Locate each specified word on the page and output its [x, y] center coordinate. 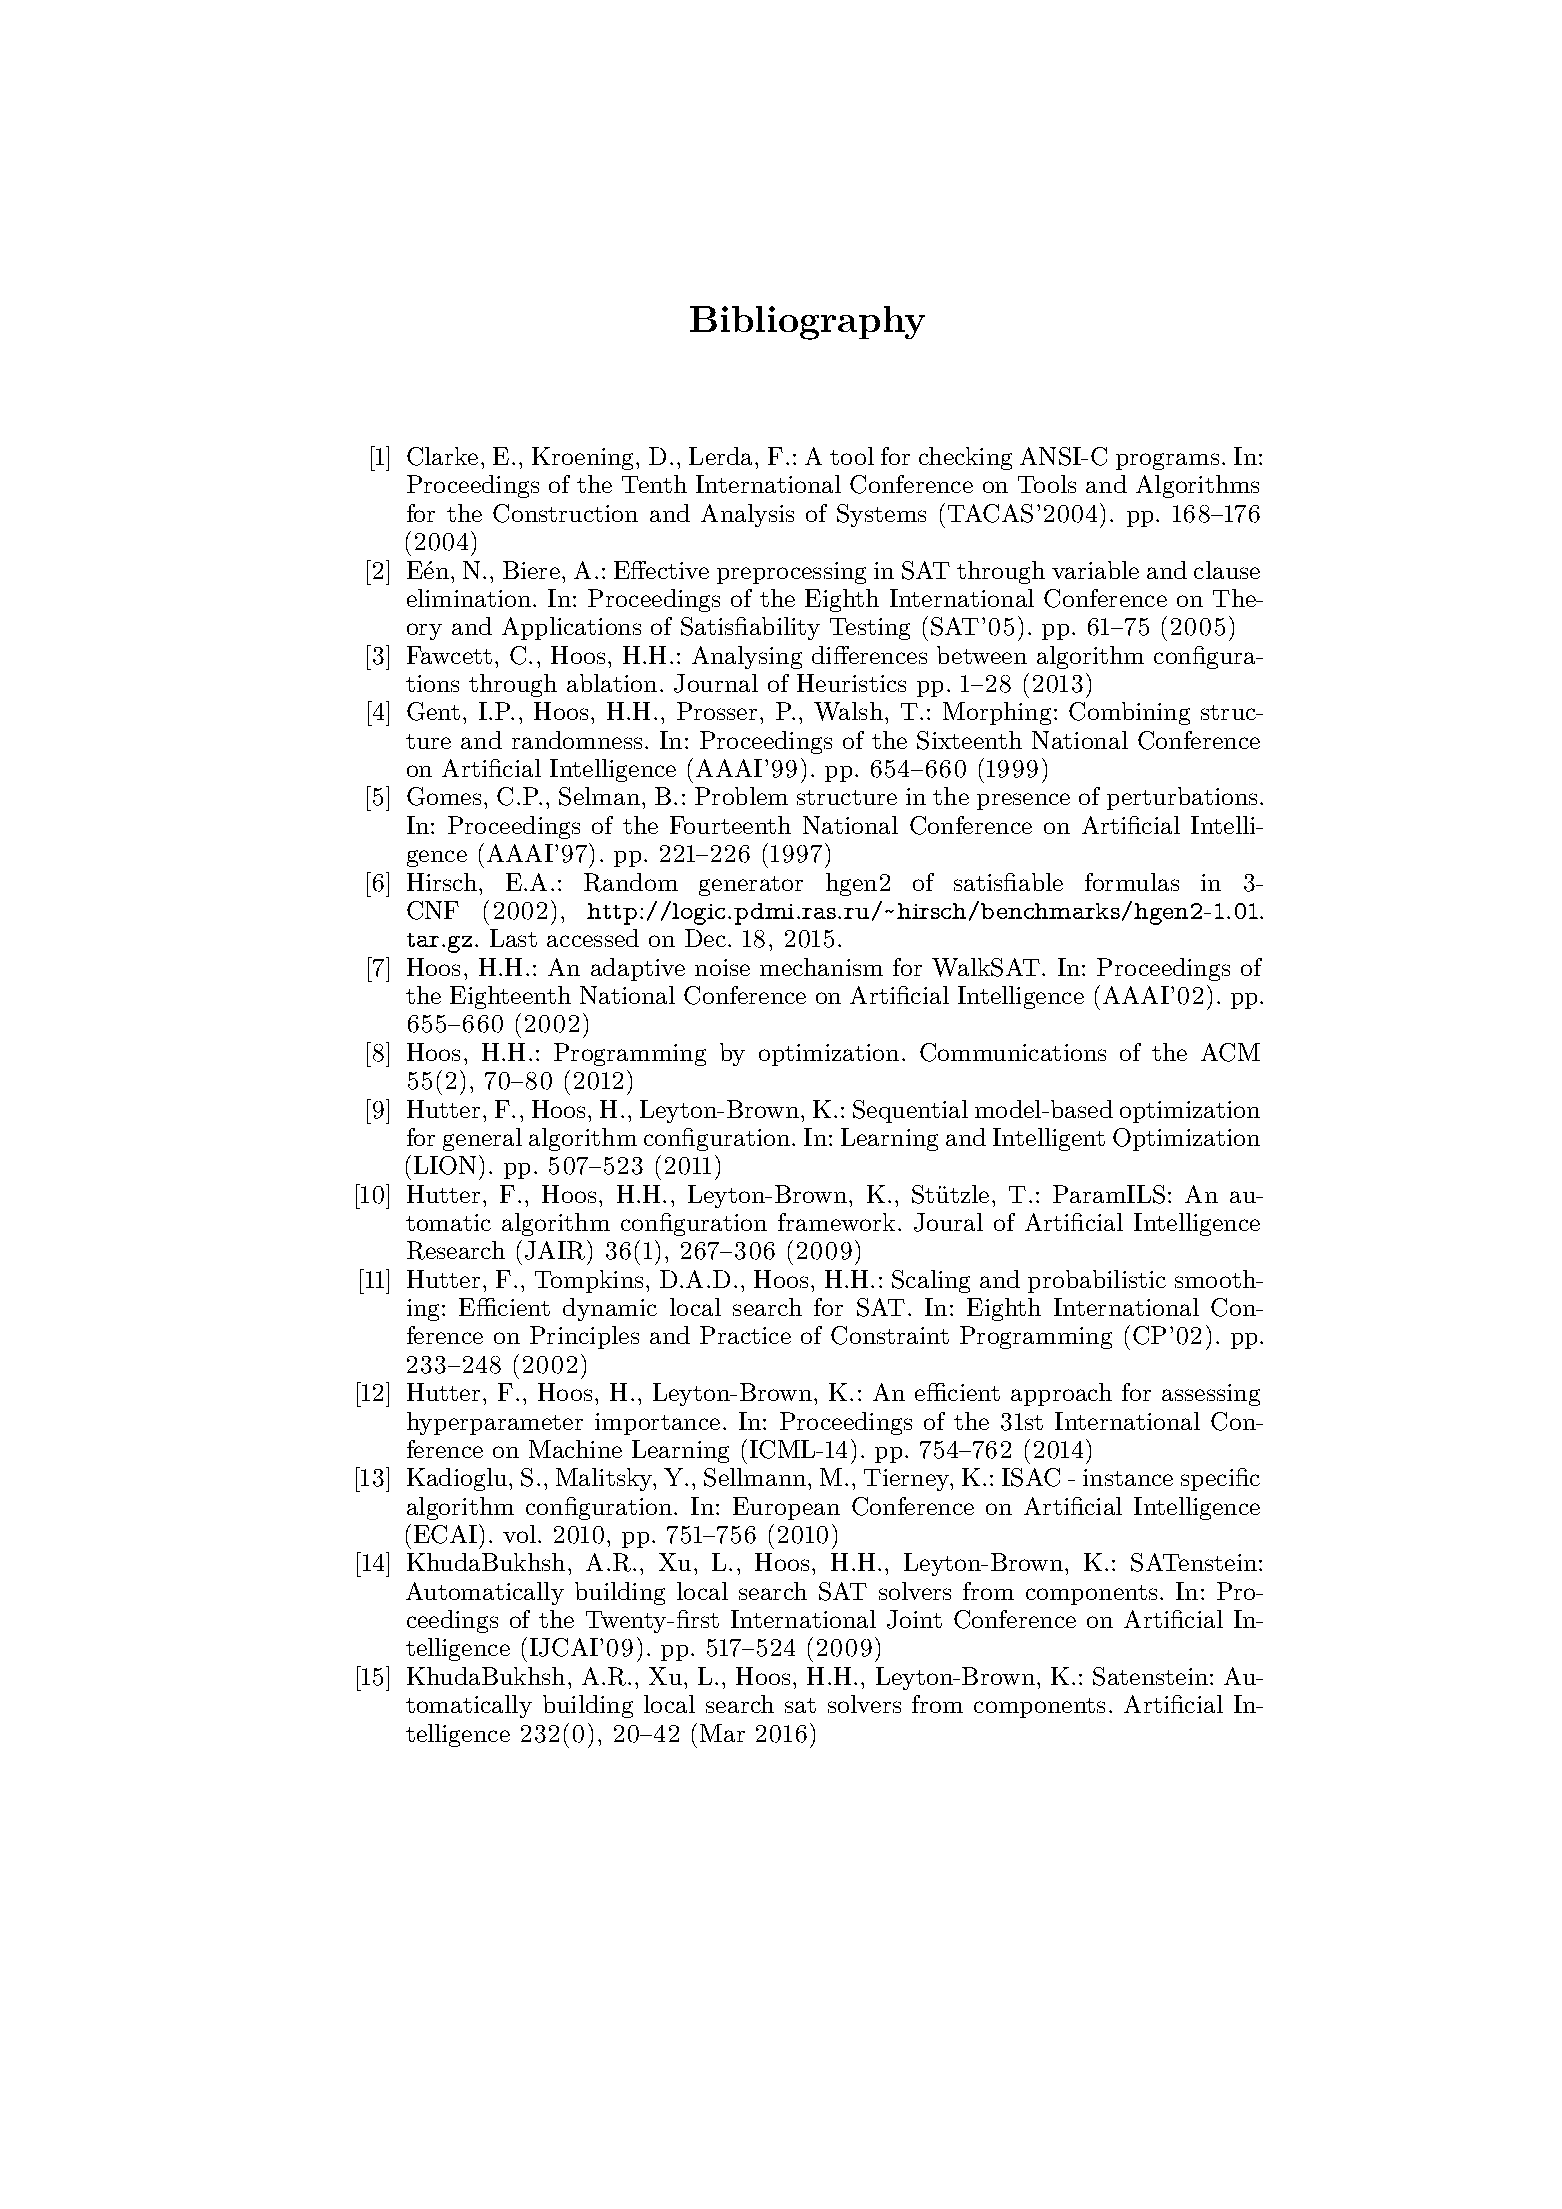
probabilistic [1097, 1281]
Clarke [442, 456]
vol [519, 1534]
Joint [914, 1619]
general [482, 1139]
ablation [612, 683]
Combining [1129, 713]
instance [1128, 1477]
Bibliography [807, 323]
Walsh [848, 711]
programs [1167, 461]
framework [836, 1222]
